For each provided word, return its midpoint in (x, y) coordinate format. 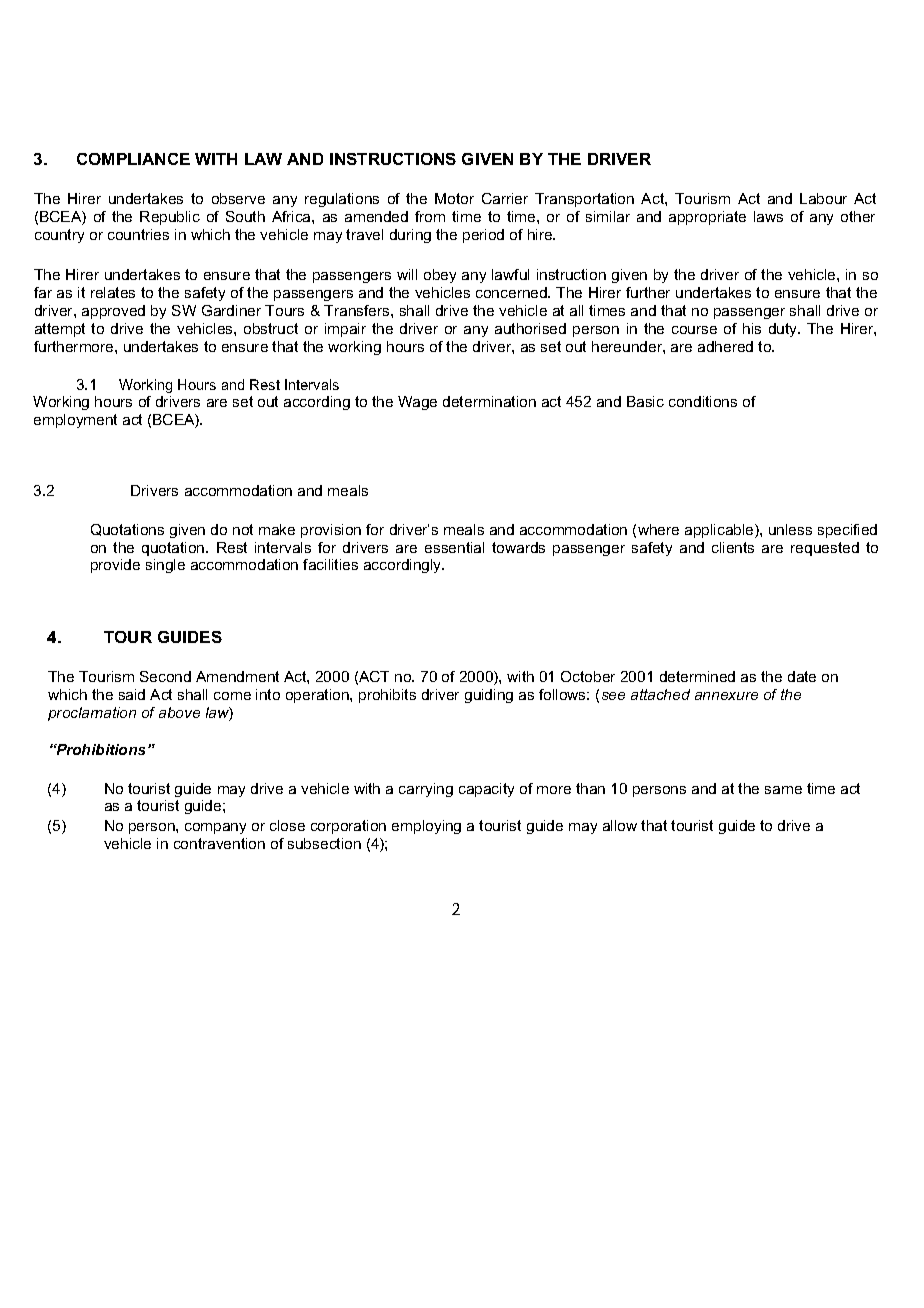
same (783, 790)
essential (454, 547)
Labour (823, 198)
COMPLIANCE (133, 159)
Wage (417, 403)
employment (75, 421)
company (215, 828)
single (165, 566)
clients (733, 547)
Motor (454, 198)
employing (426, 827)
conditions (703, 401)
